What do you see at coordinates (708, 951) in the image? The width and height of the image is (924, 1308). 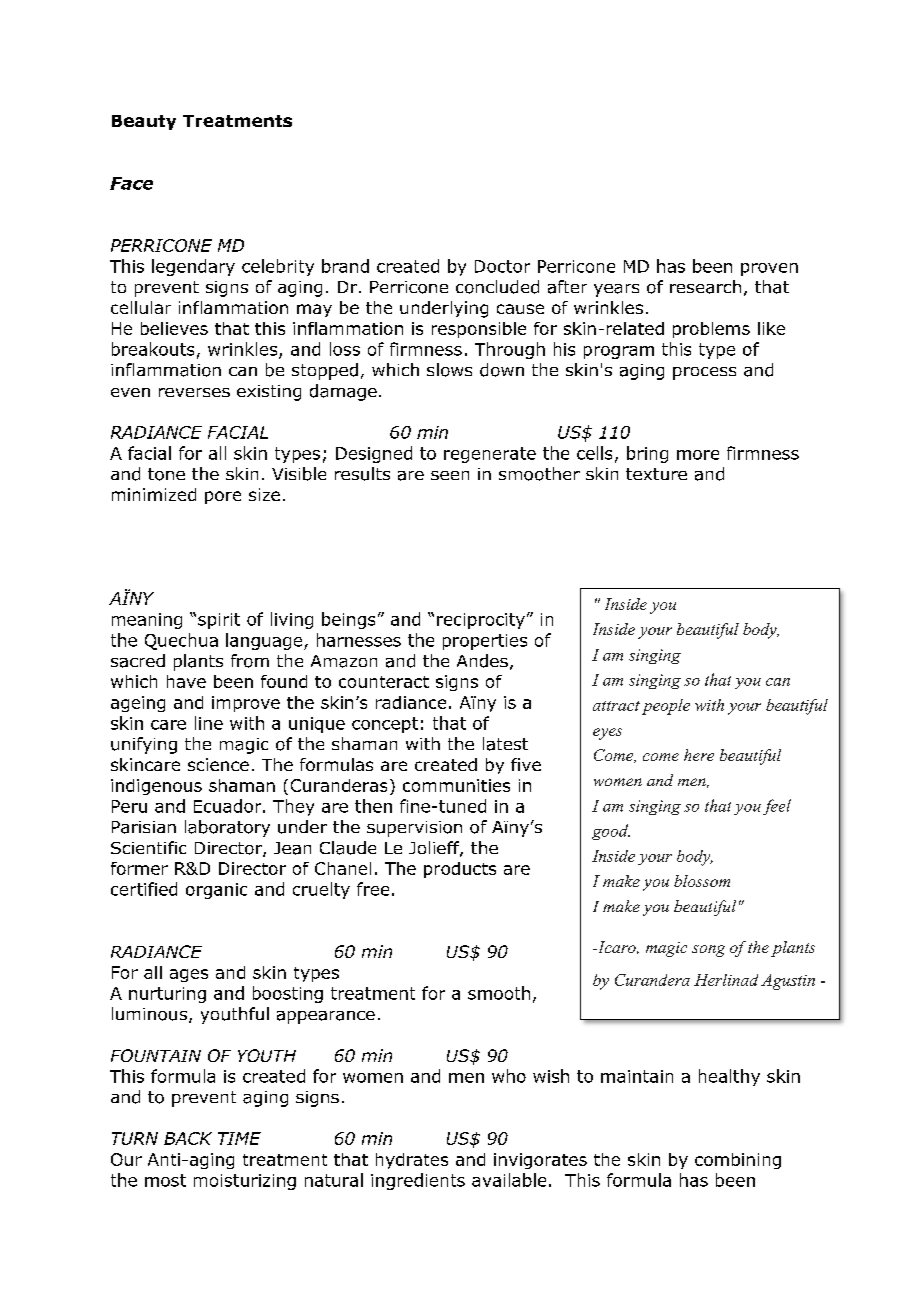 I see `song` at bounding box center [708, 951].
